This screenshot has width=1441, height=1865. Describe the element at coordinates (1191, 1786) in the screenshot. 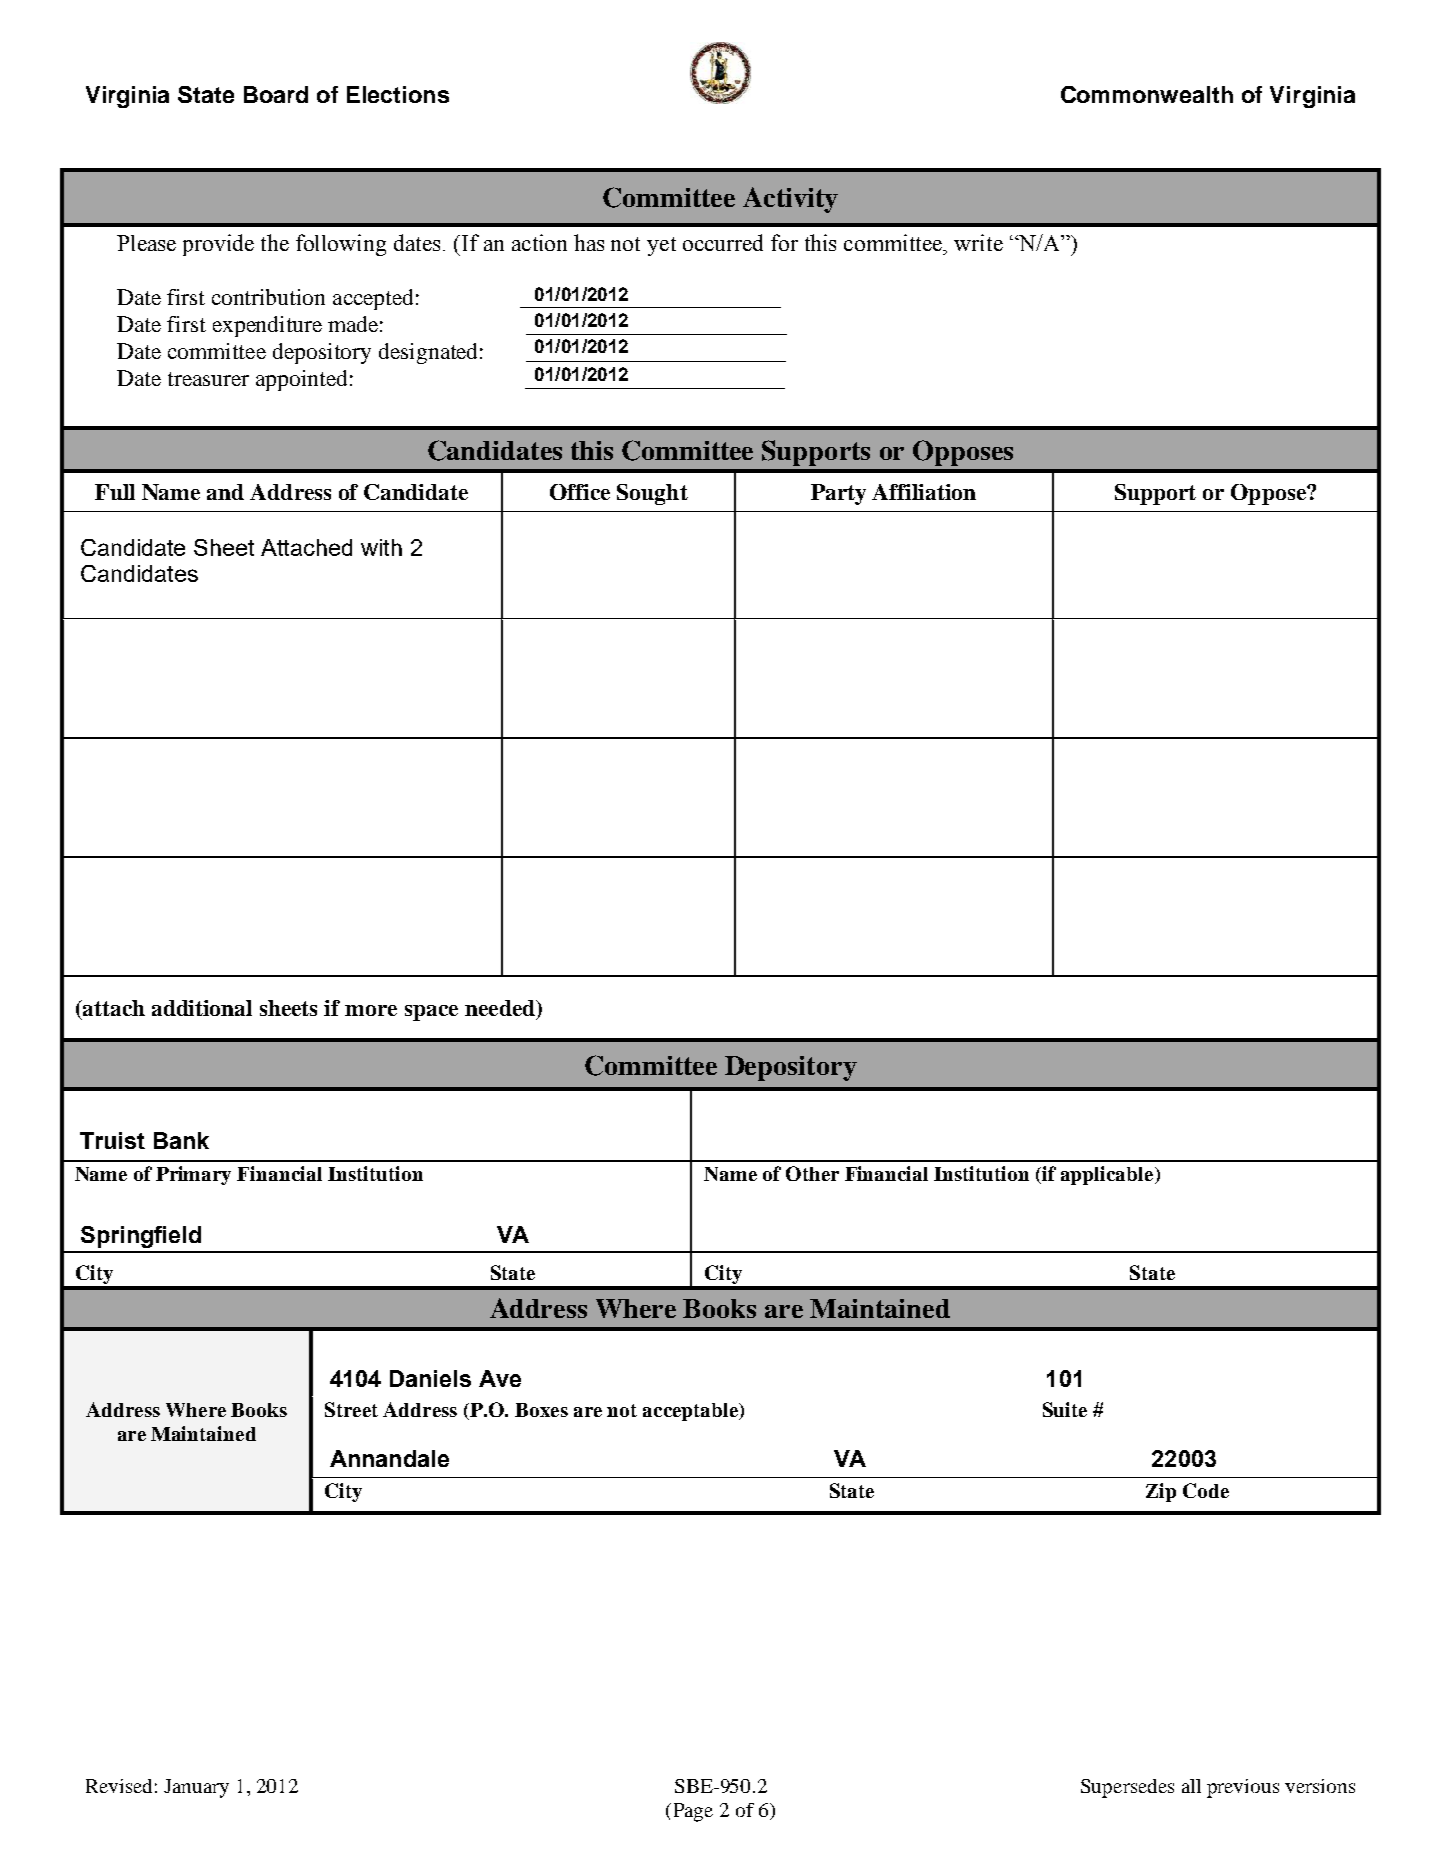

I see `all` at that location.
